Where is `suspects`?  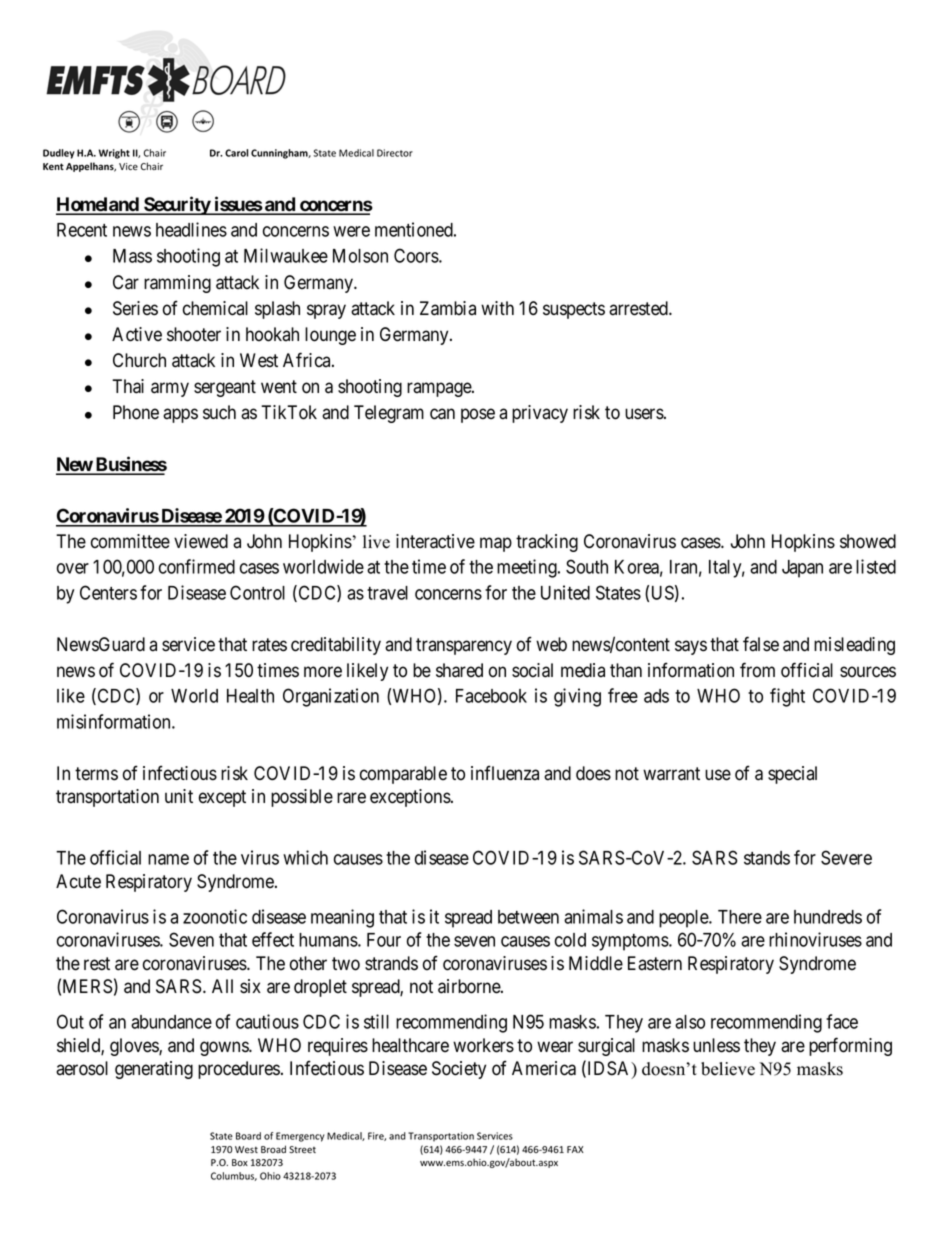 suspects is located at coordinates (574, 310).
